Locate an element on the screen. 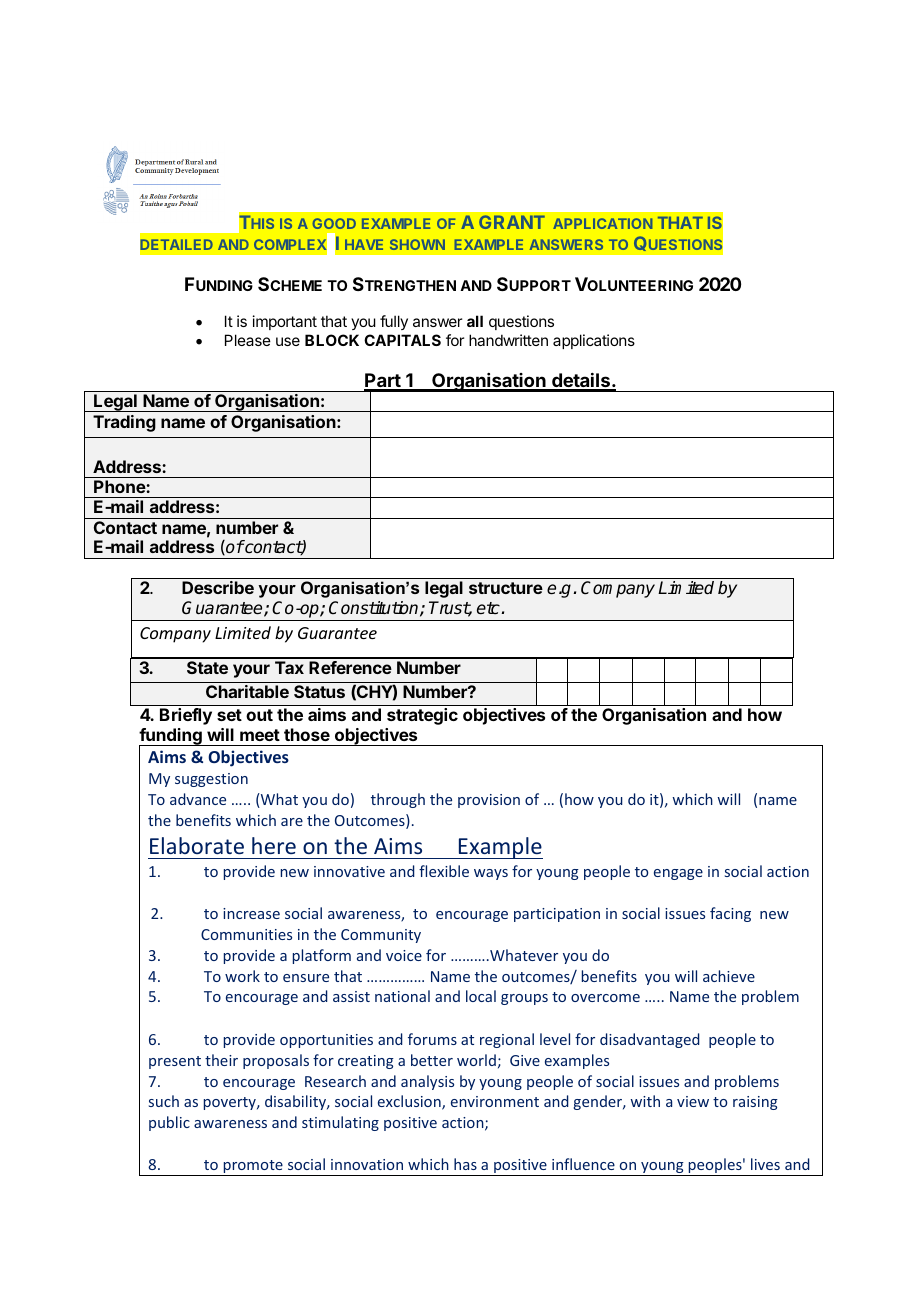 Image resolution: width=924 pixels, height=1308 pixels. SHOWN is located at coordinates (417, 244).
